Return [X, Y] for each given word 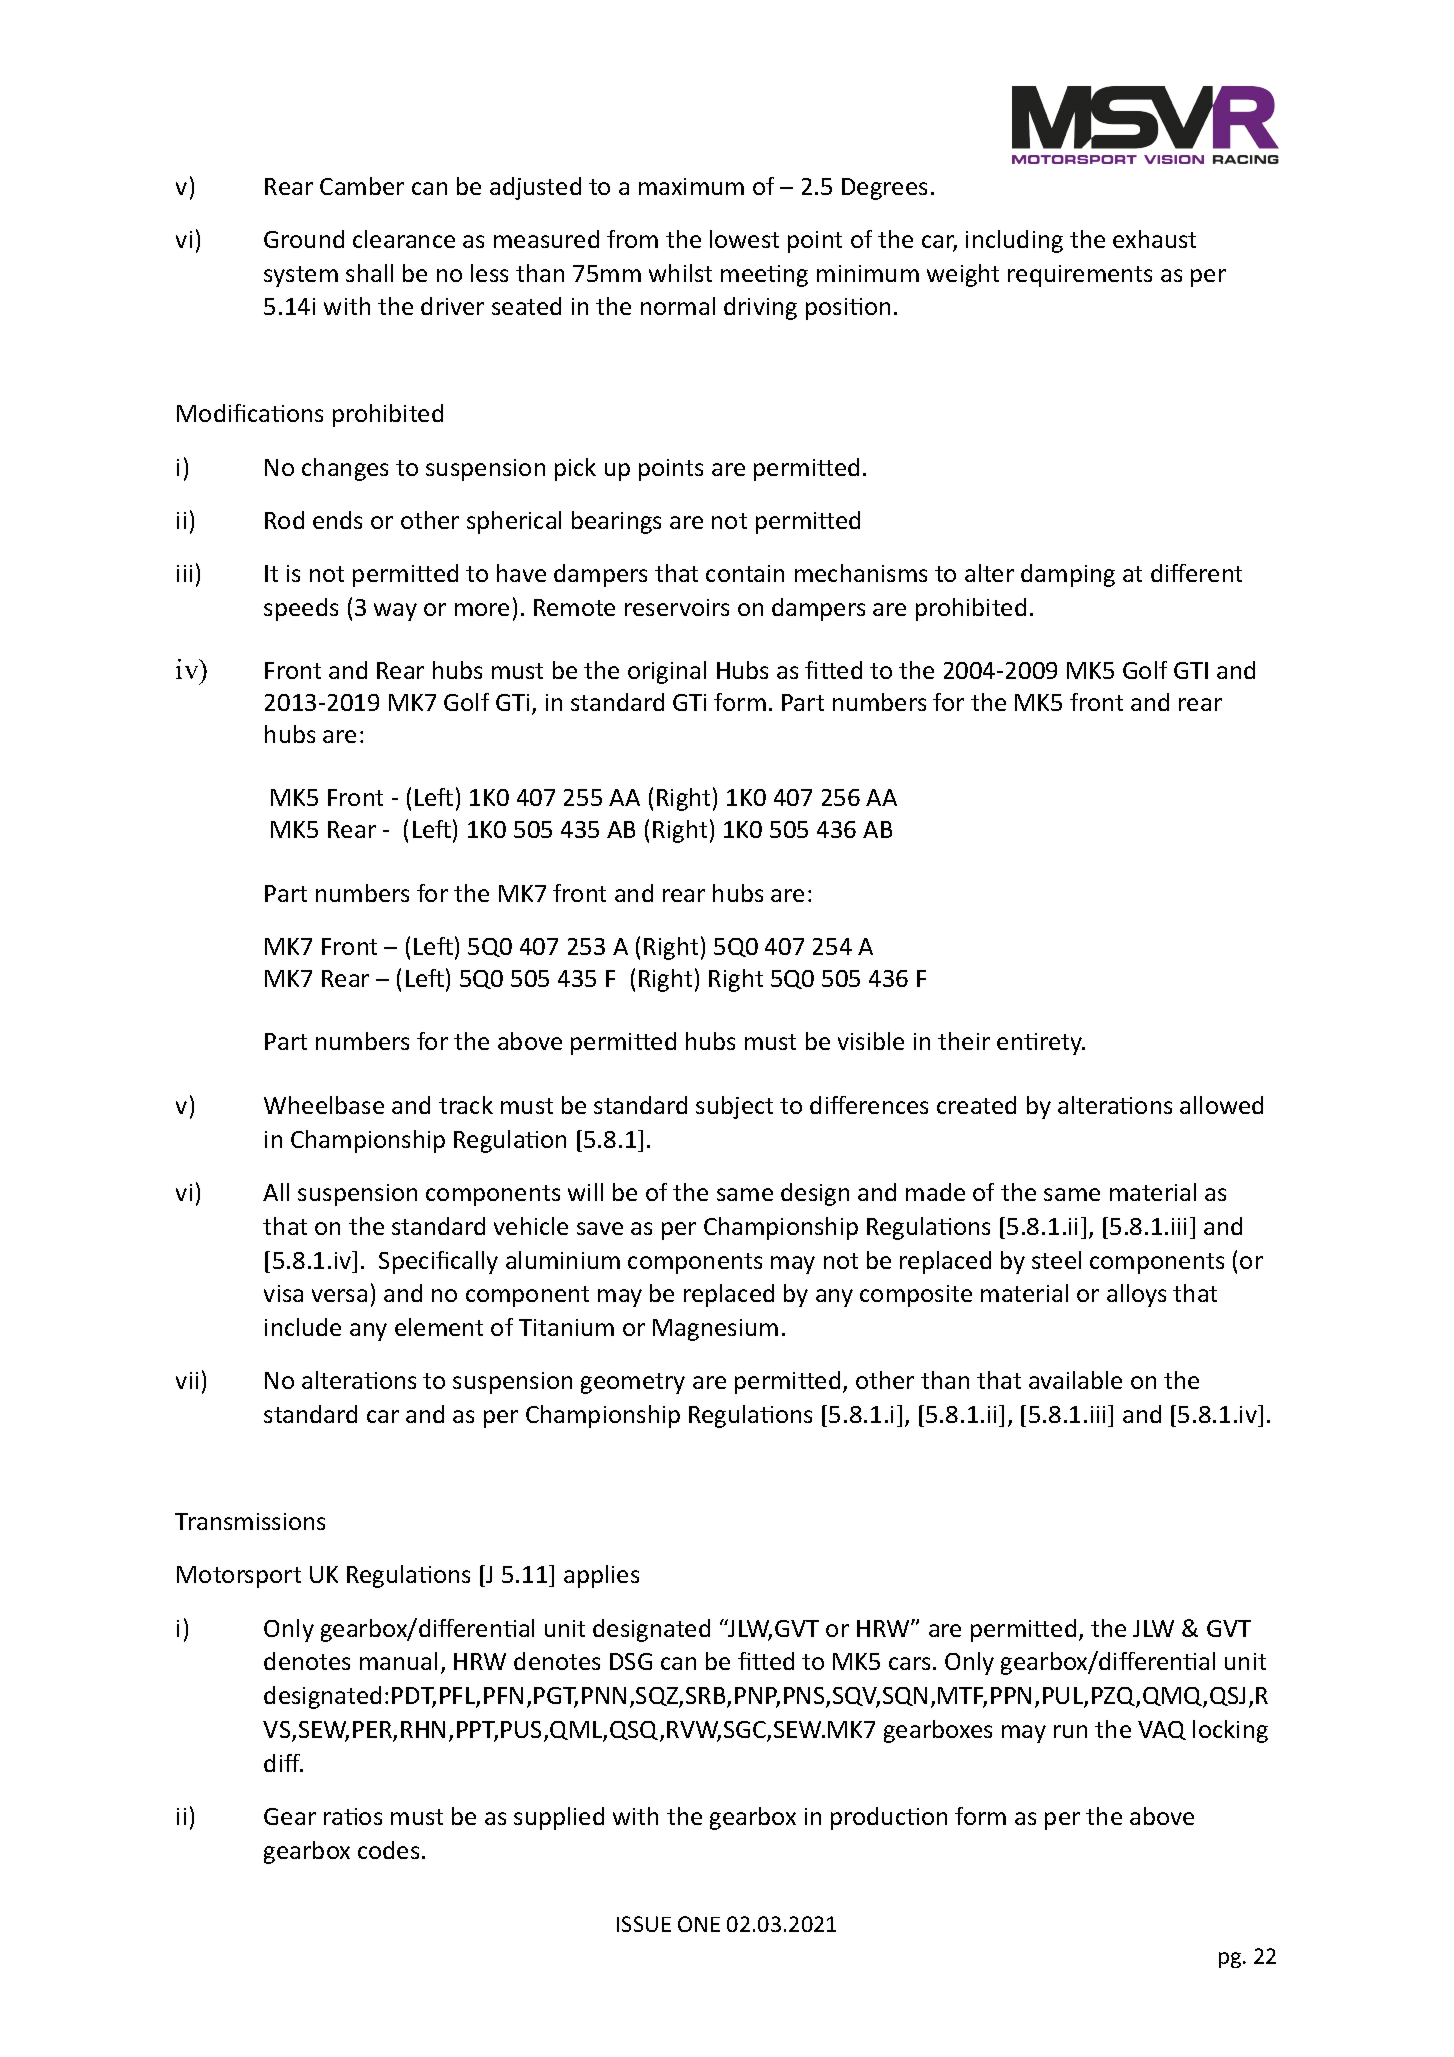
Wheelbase [324, 1105]
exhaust [1154, 239]
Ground [304, 239]
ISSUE [644, 1924]
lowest [744, 239]
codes [388, 1850]
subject [734, 1107]
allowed [1221, 1105]
